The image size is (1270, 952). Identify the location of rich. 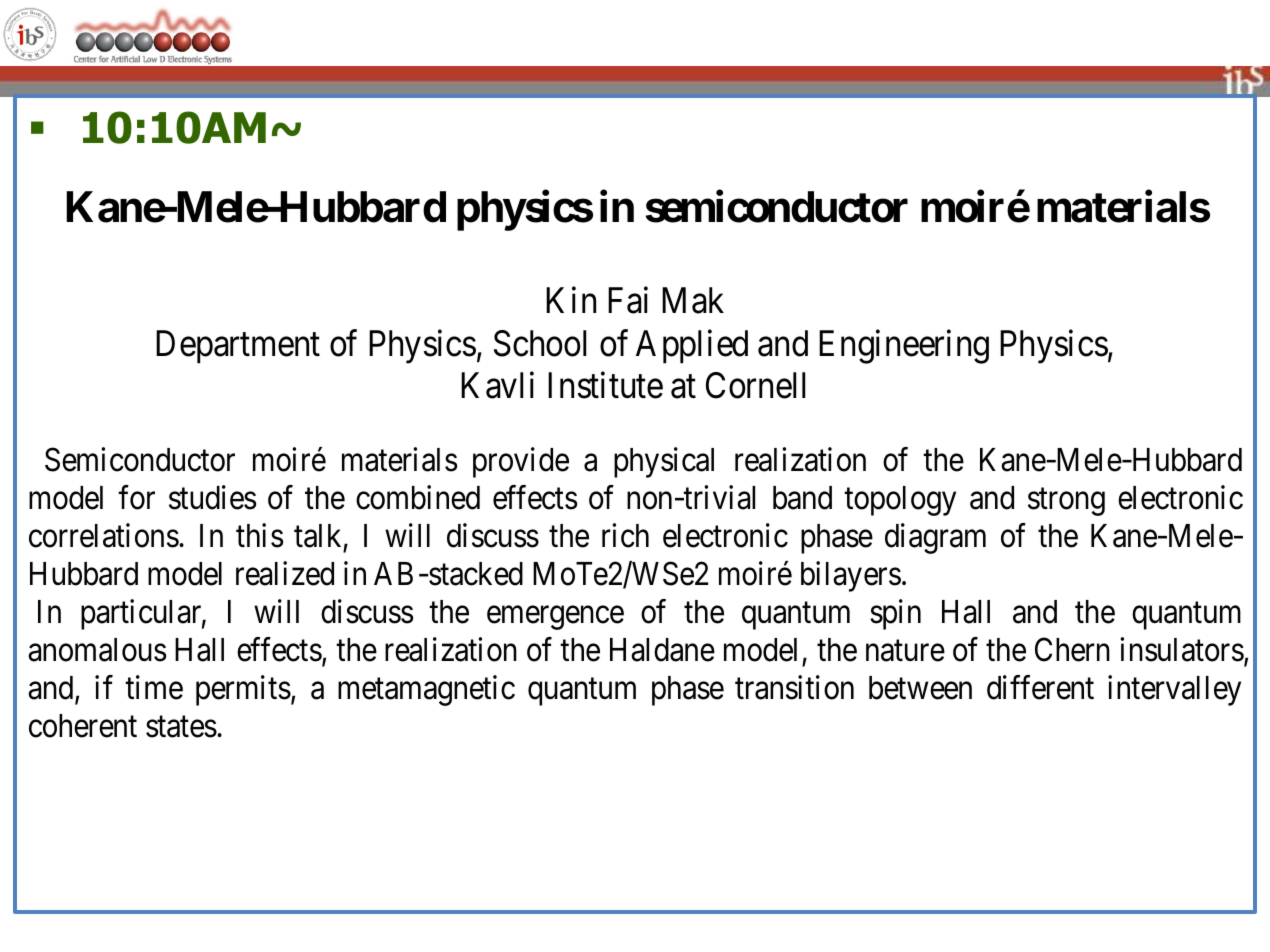
(625, 535).
